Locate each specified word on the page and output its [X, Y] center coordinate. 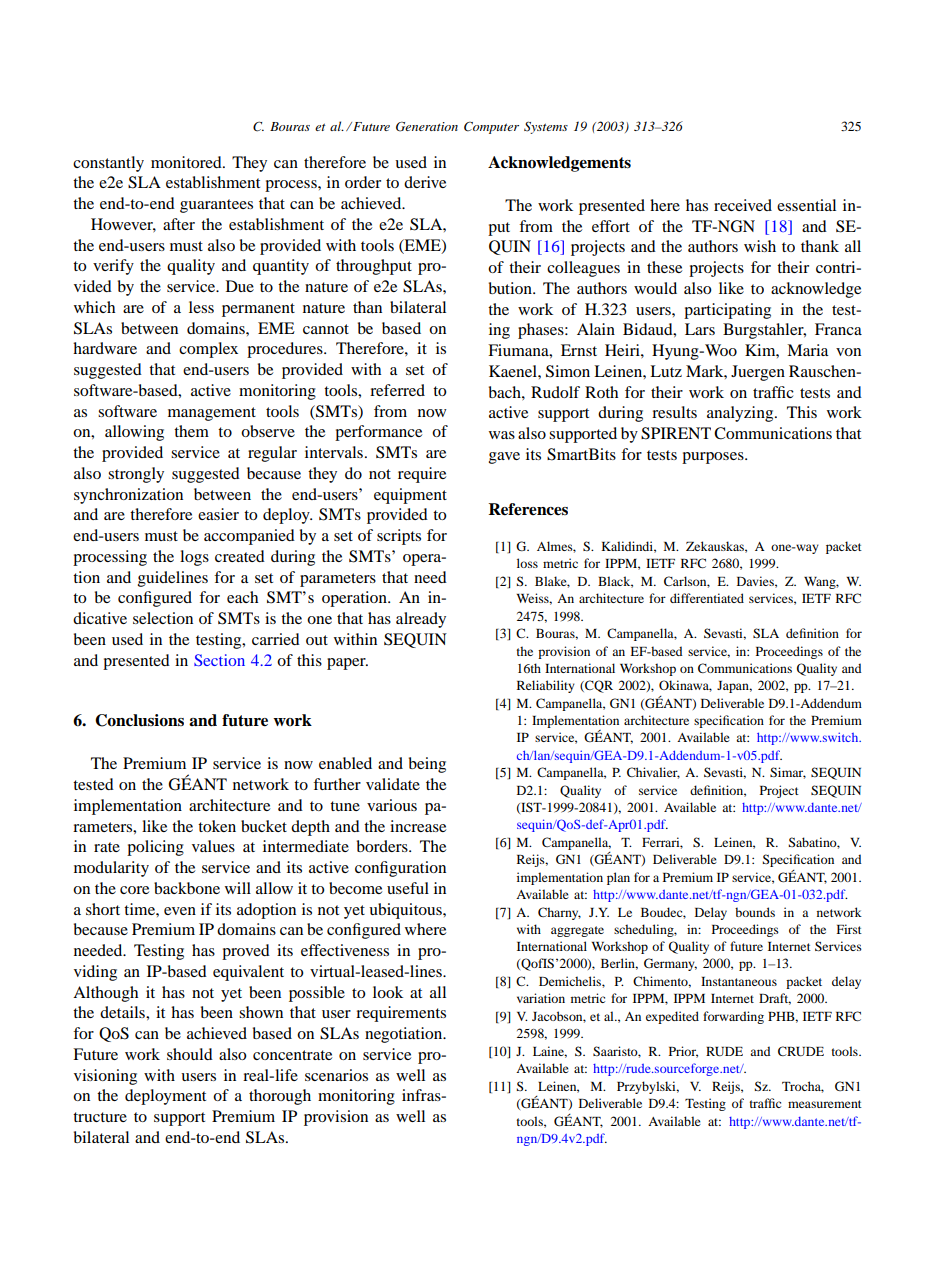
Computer [491, 128]
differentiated [707, 598]
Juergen [758, 373]
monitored [187, 162]
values [213, 846]
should [190, 1054]
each [242, 597]
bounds [755, 912]
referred [397, 390]
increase [418, 826]
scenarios [336, 1075]
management [212, 414]
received [743, 205]
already [421, 620]
